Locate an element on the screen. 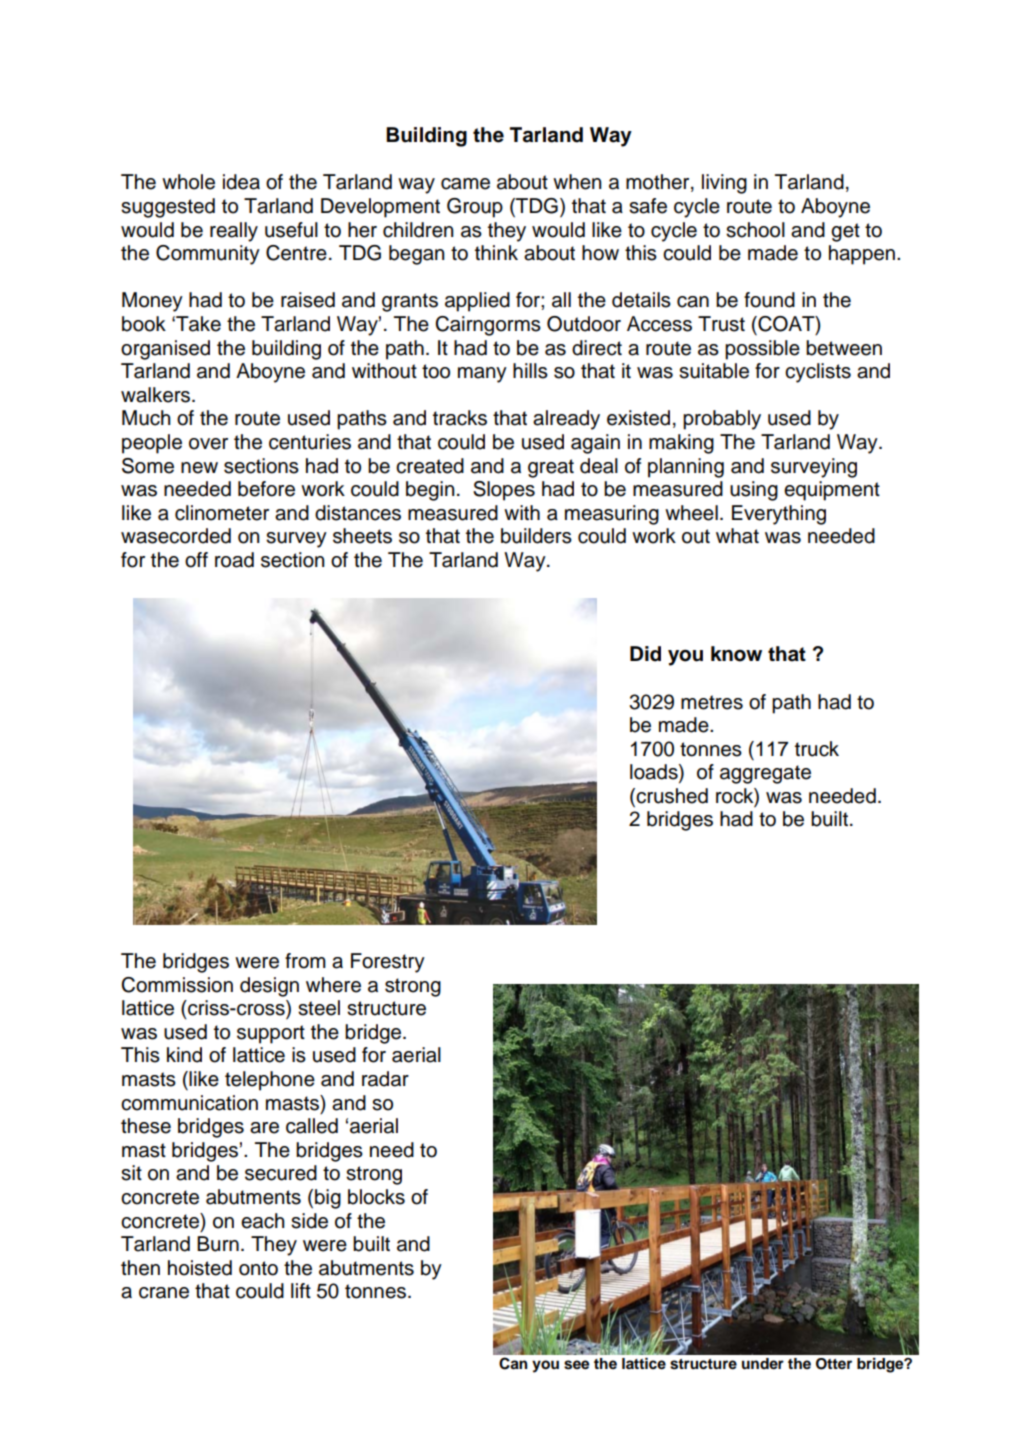 This screenshot has height=1440, width=1018. see is located at coordinates (576, 1365).
